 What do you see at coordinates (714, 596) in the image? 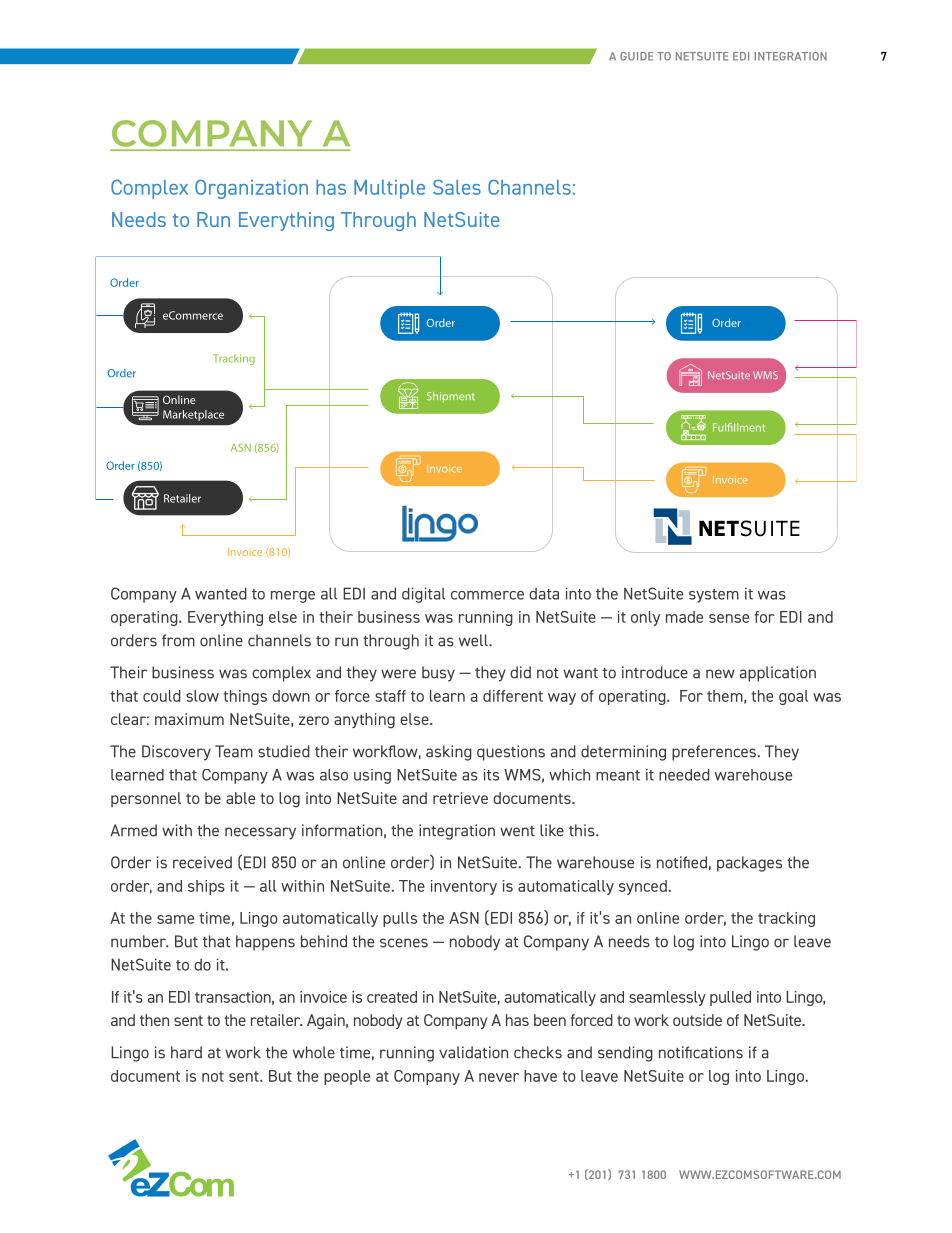
I see `system` at bounding box center [714, 596].
